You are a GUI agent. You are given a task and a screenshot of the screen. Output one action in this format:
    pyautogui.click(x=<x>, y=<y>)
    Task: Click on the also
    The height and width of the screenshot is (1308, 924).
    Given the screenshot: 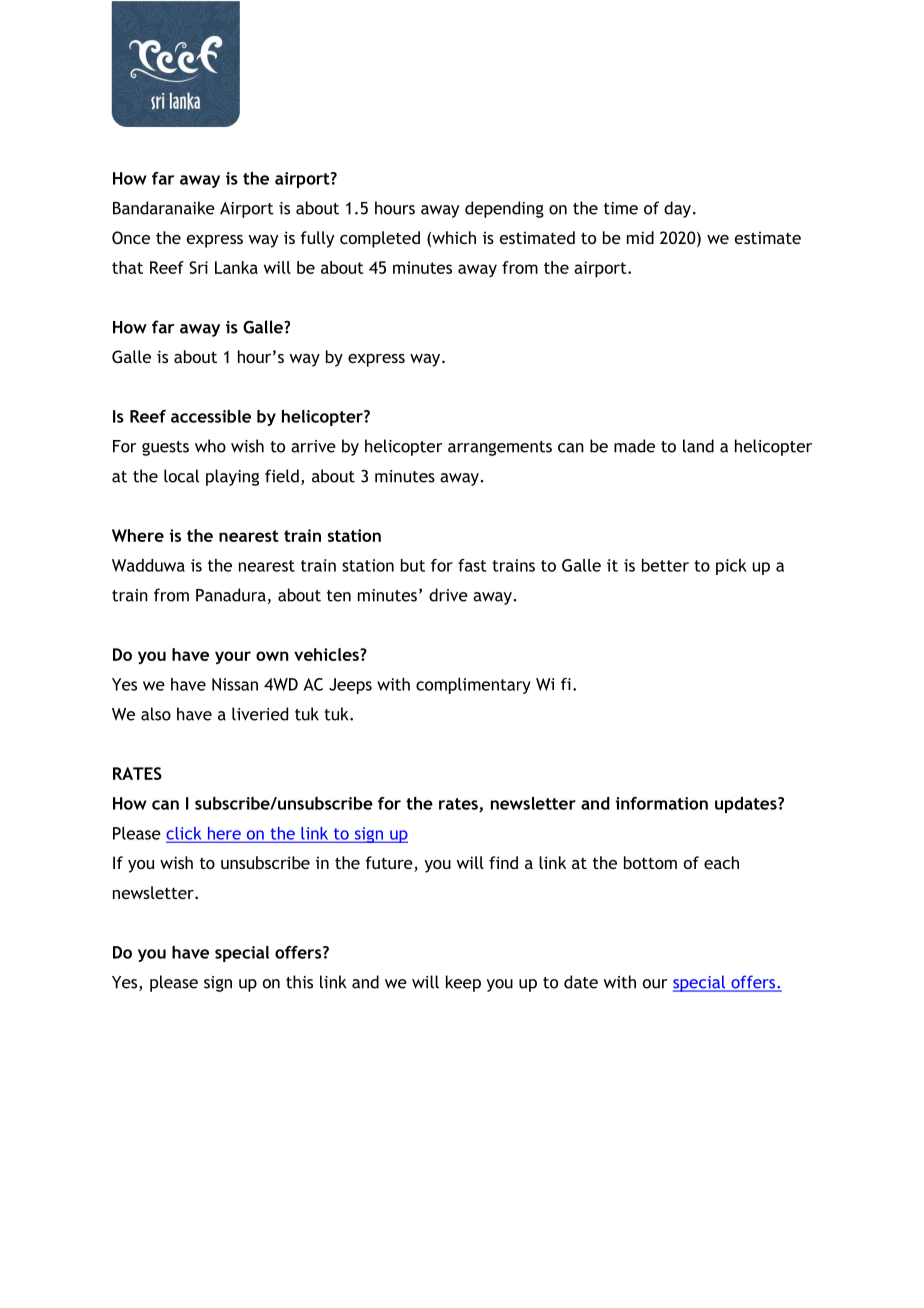 What is the action you would take?
    pyautogui.click(x=156, y=714)
